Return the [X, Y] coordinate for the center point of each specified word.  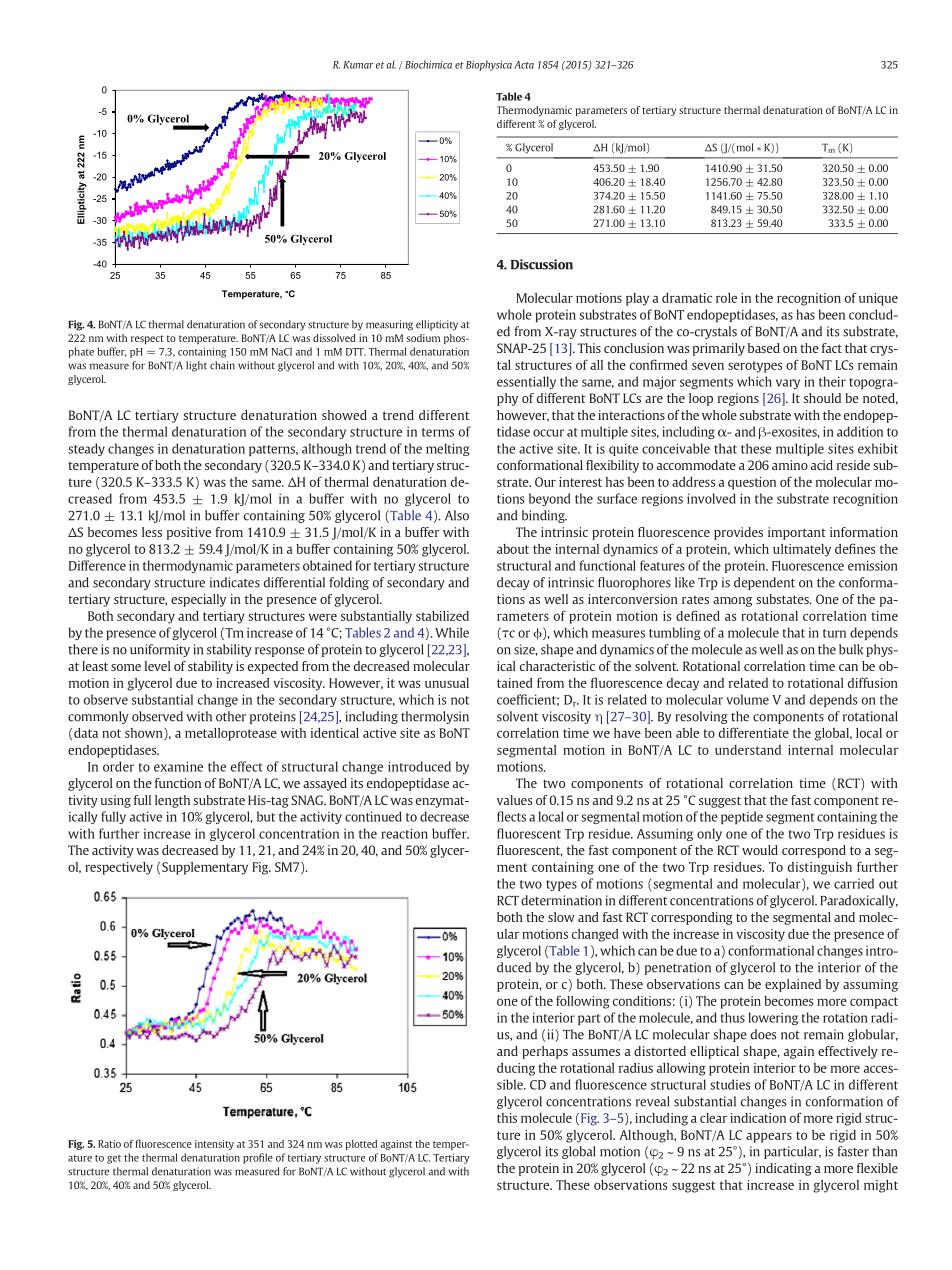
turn [834, 633]
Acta [524, 65]
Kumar [358, 65]
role [726, 298]
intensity [214, 1145]
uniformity [160, 650]
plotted [361, 1145]
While [452, 632]
